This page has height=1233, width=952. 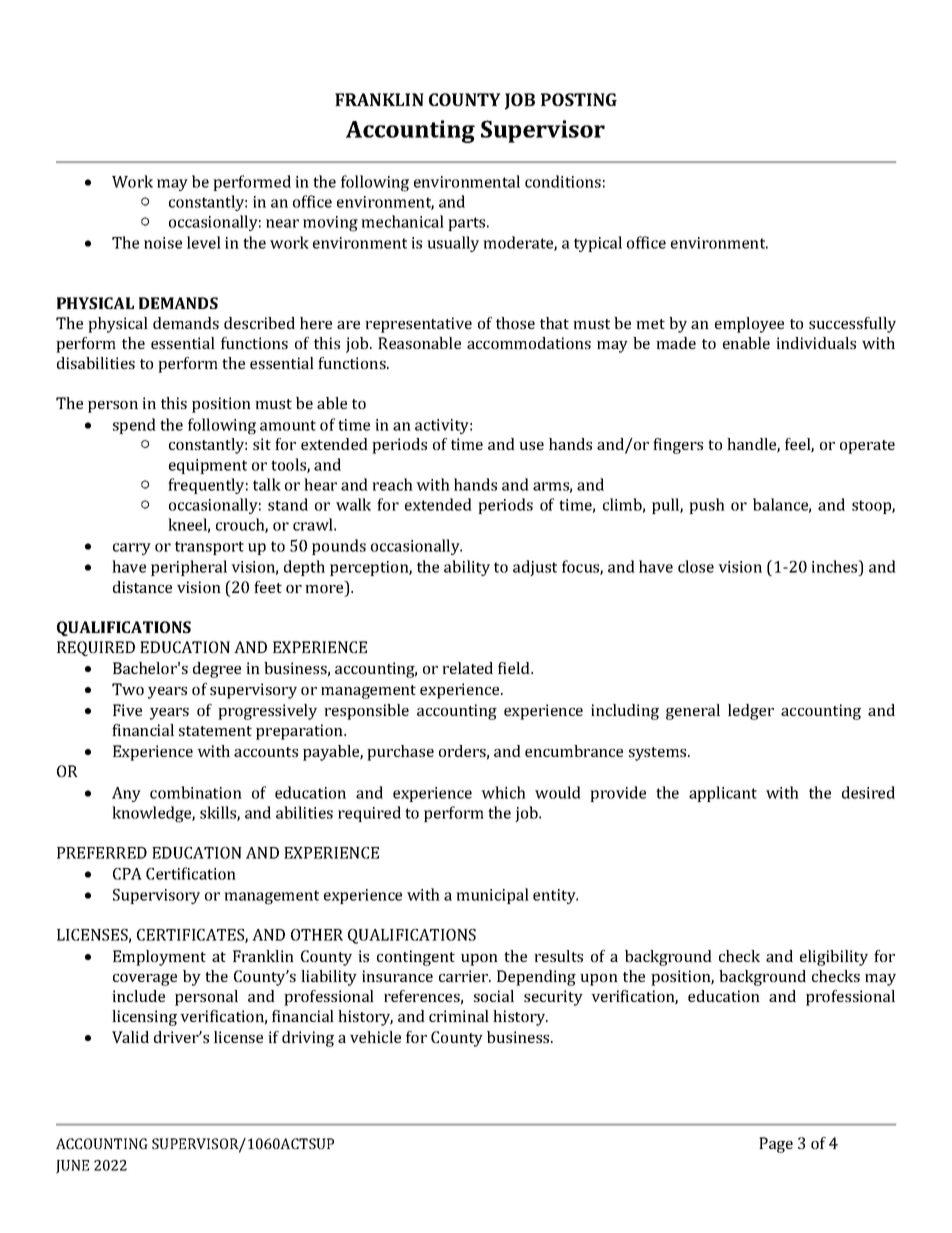 I want to click on vehicle, so click(x=375, y=1037).
